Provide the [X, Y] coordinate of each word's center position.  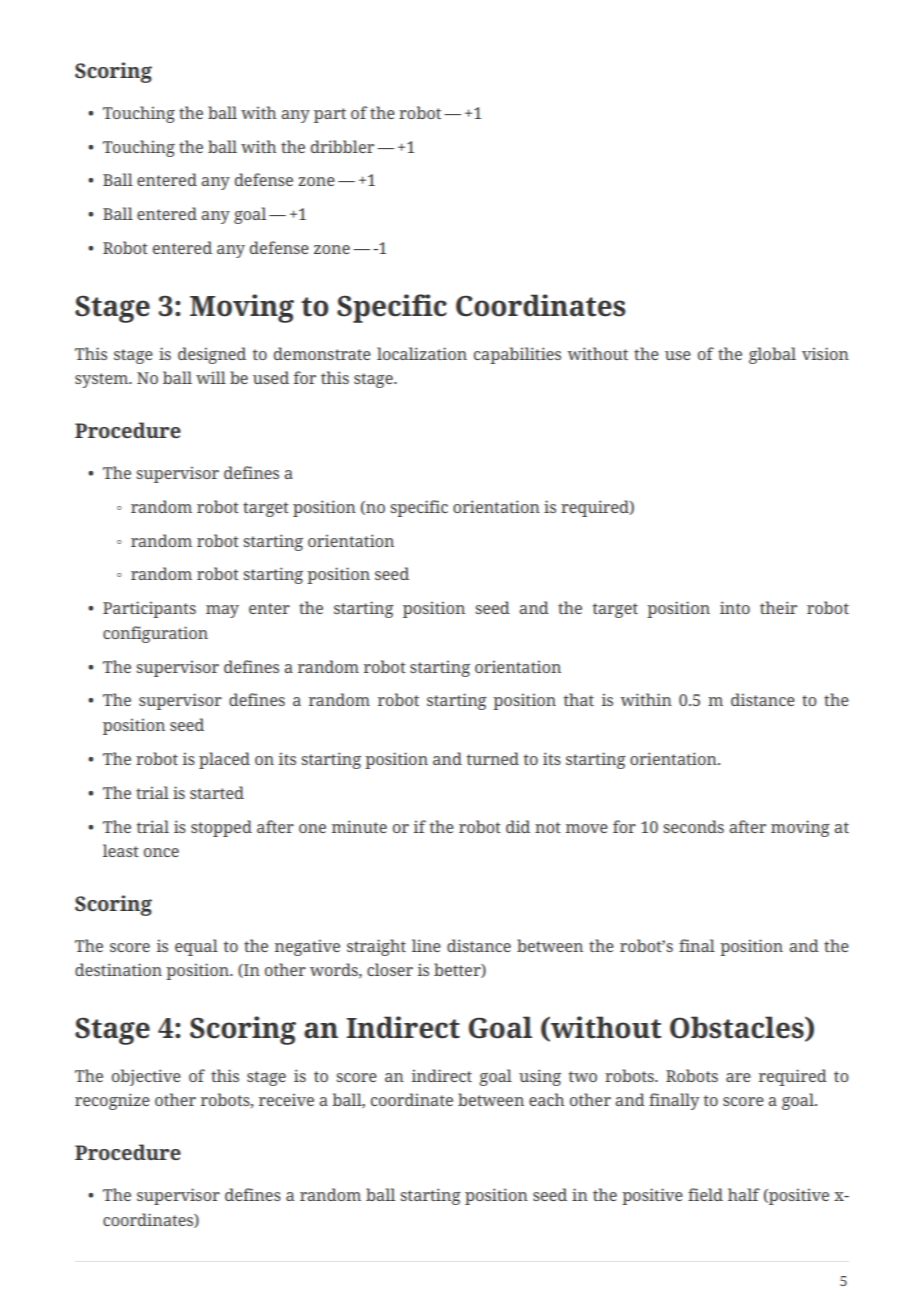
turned [493, 758]
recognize [112, 1101]
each [546, 1099]
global [772, 355]
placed [224, 760]
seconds [693, 826]
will [211, 377]
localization [422, 353]
